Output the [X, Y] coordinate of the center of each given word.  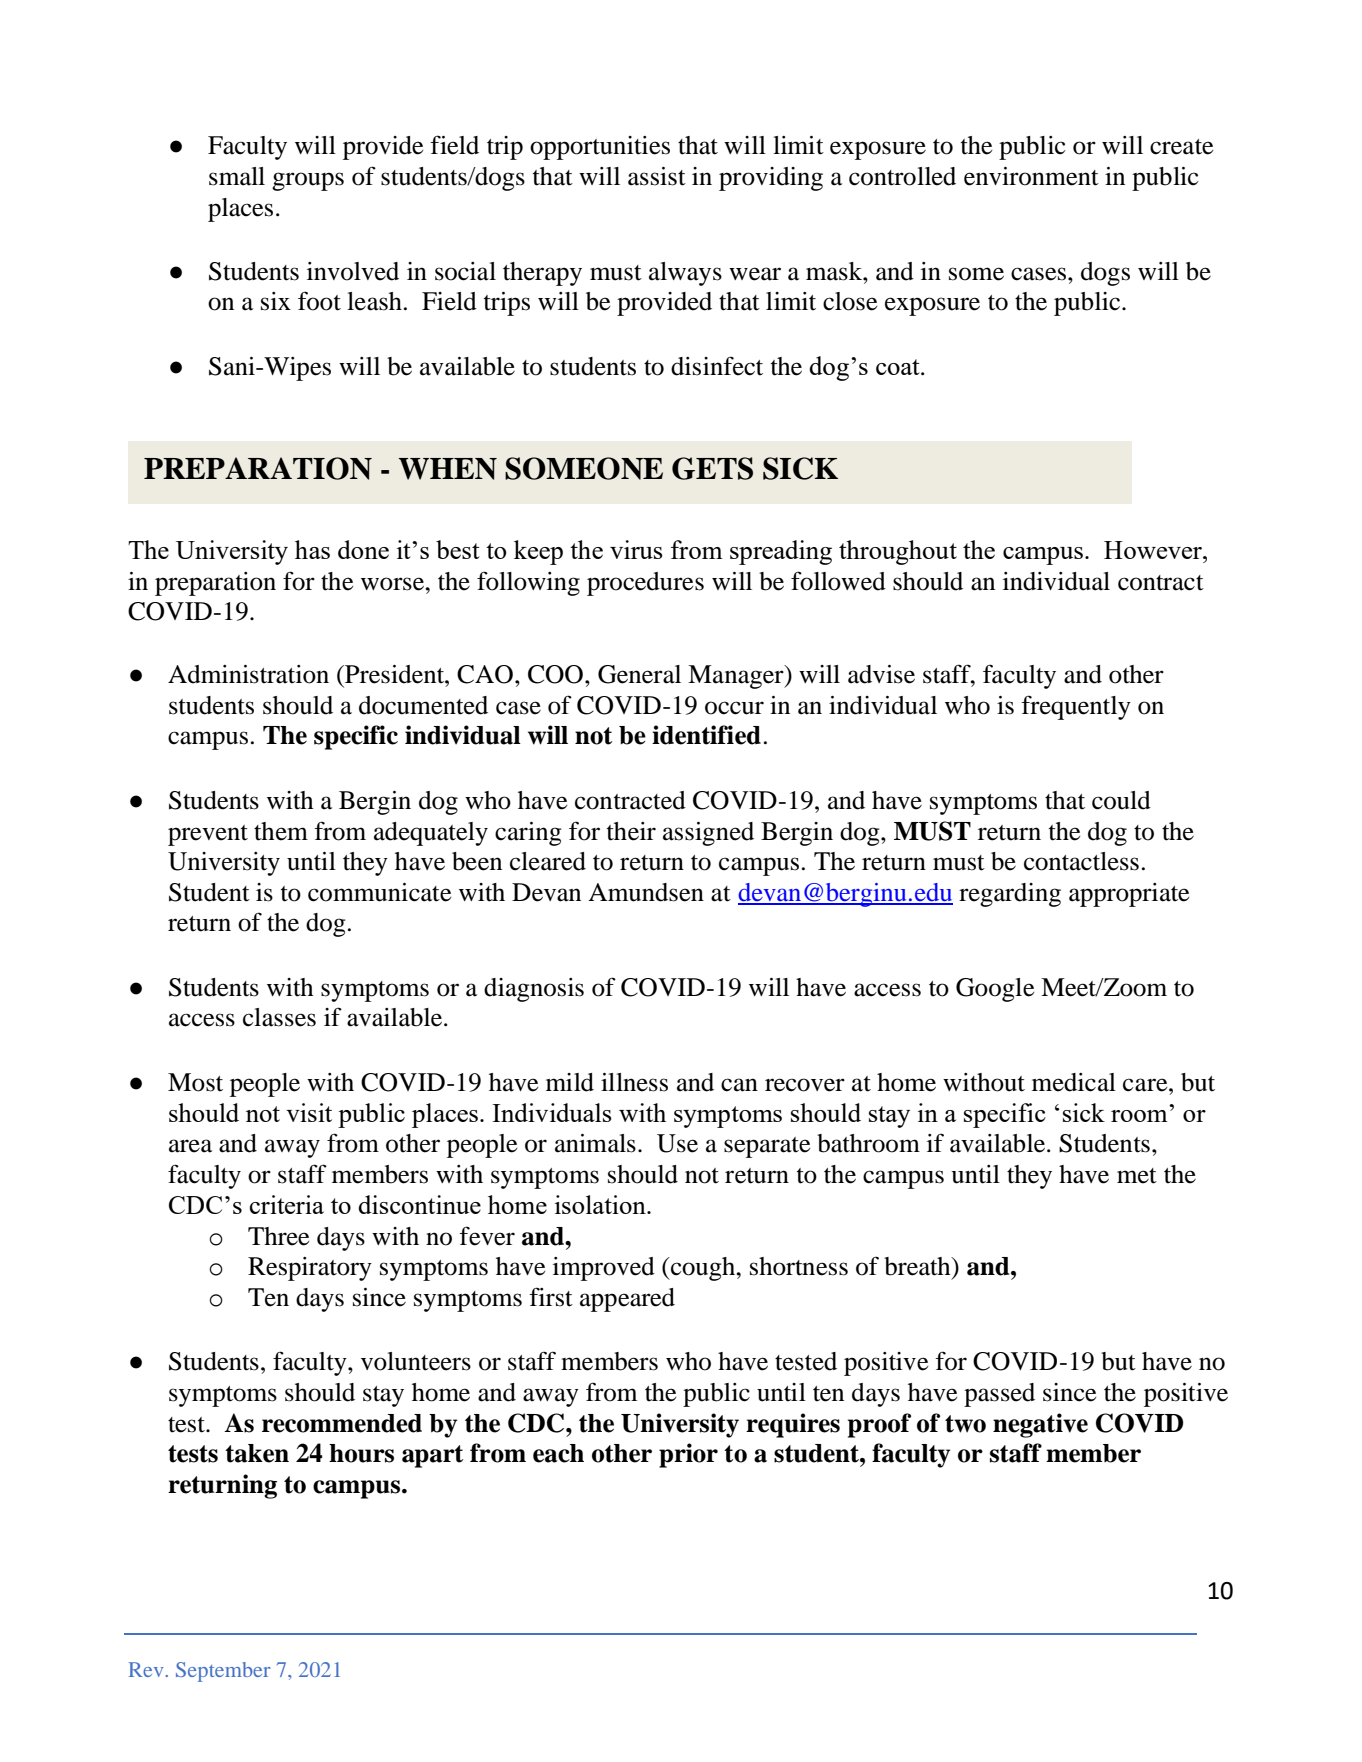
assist [657, 176]
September [223, 1672]
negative [1040, 1425]
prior [688, 1455]
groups [308, 181]
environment [1031, 176]
